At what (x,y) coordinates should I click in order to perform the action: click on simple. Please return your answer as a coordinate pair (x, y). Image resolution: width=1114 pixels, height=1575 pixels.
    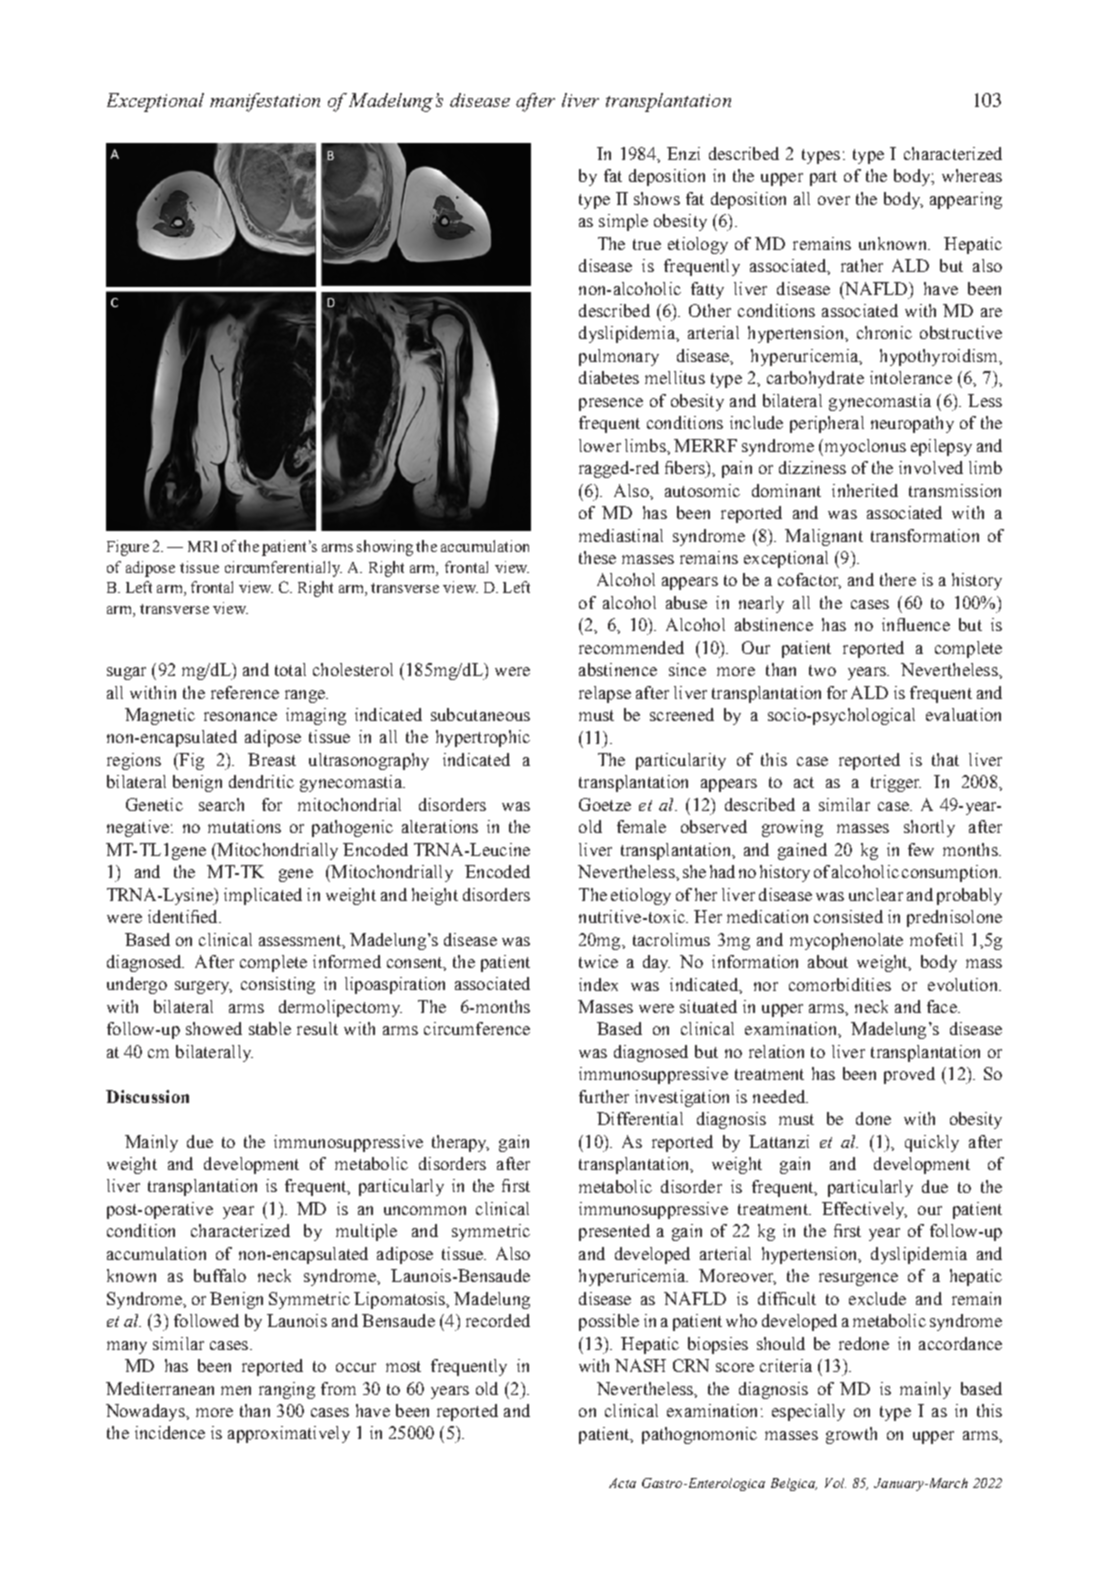
    Looking at the image, I should click on (623, 222).
